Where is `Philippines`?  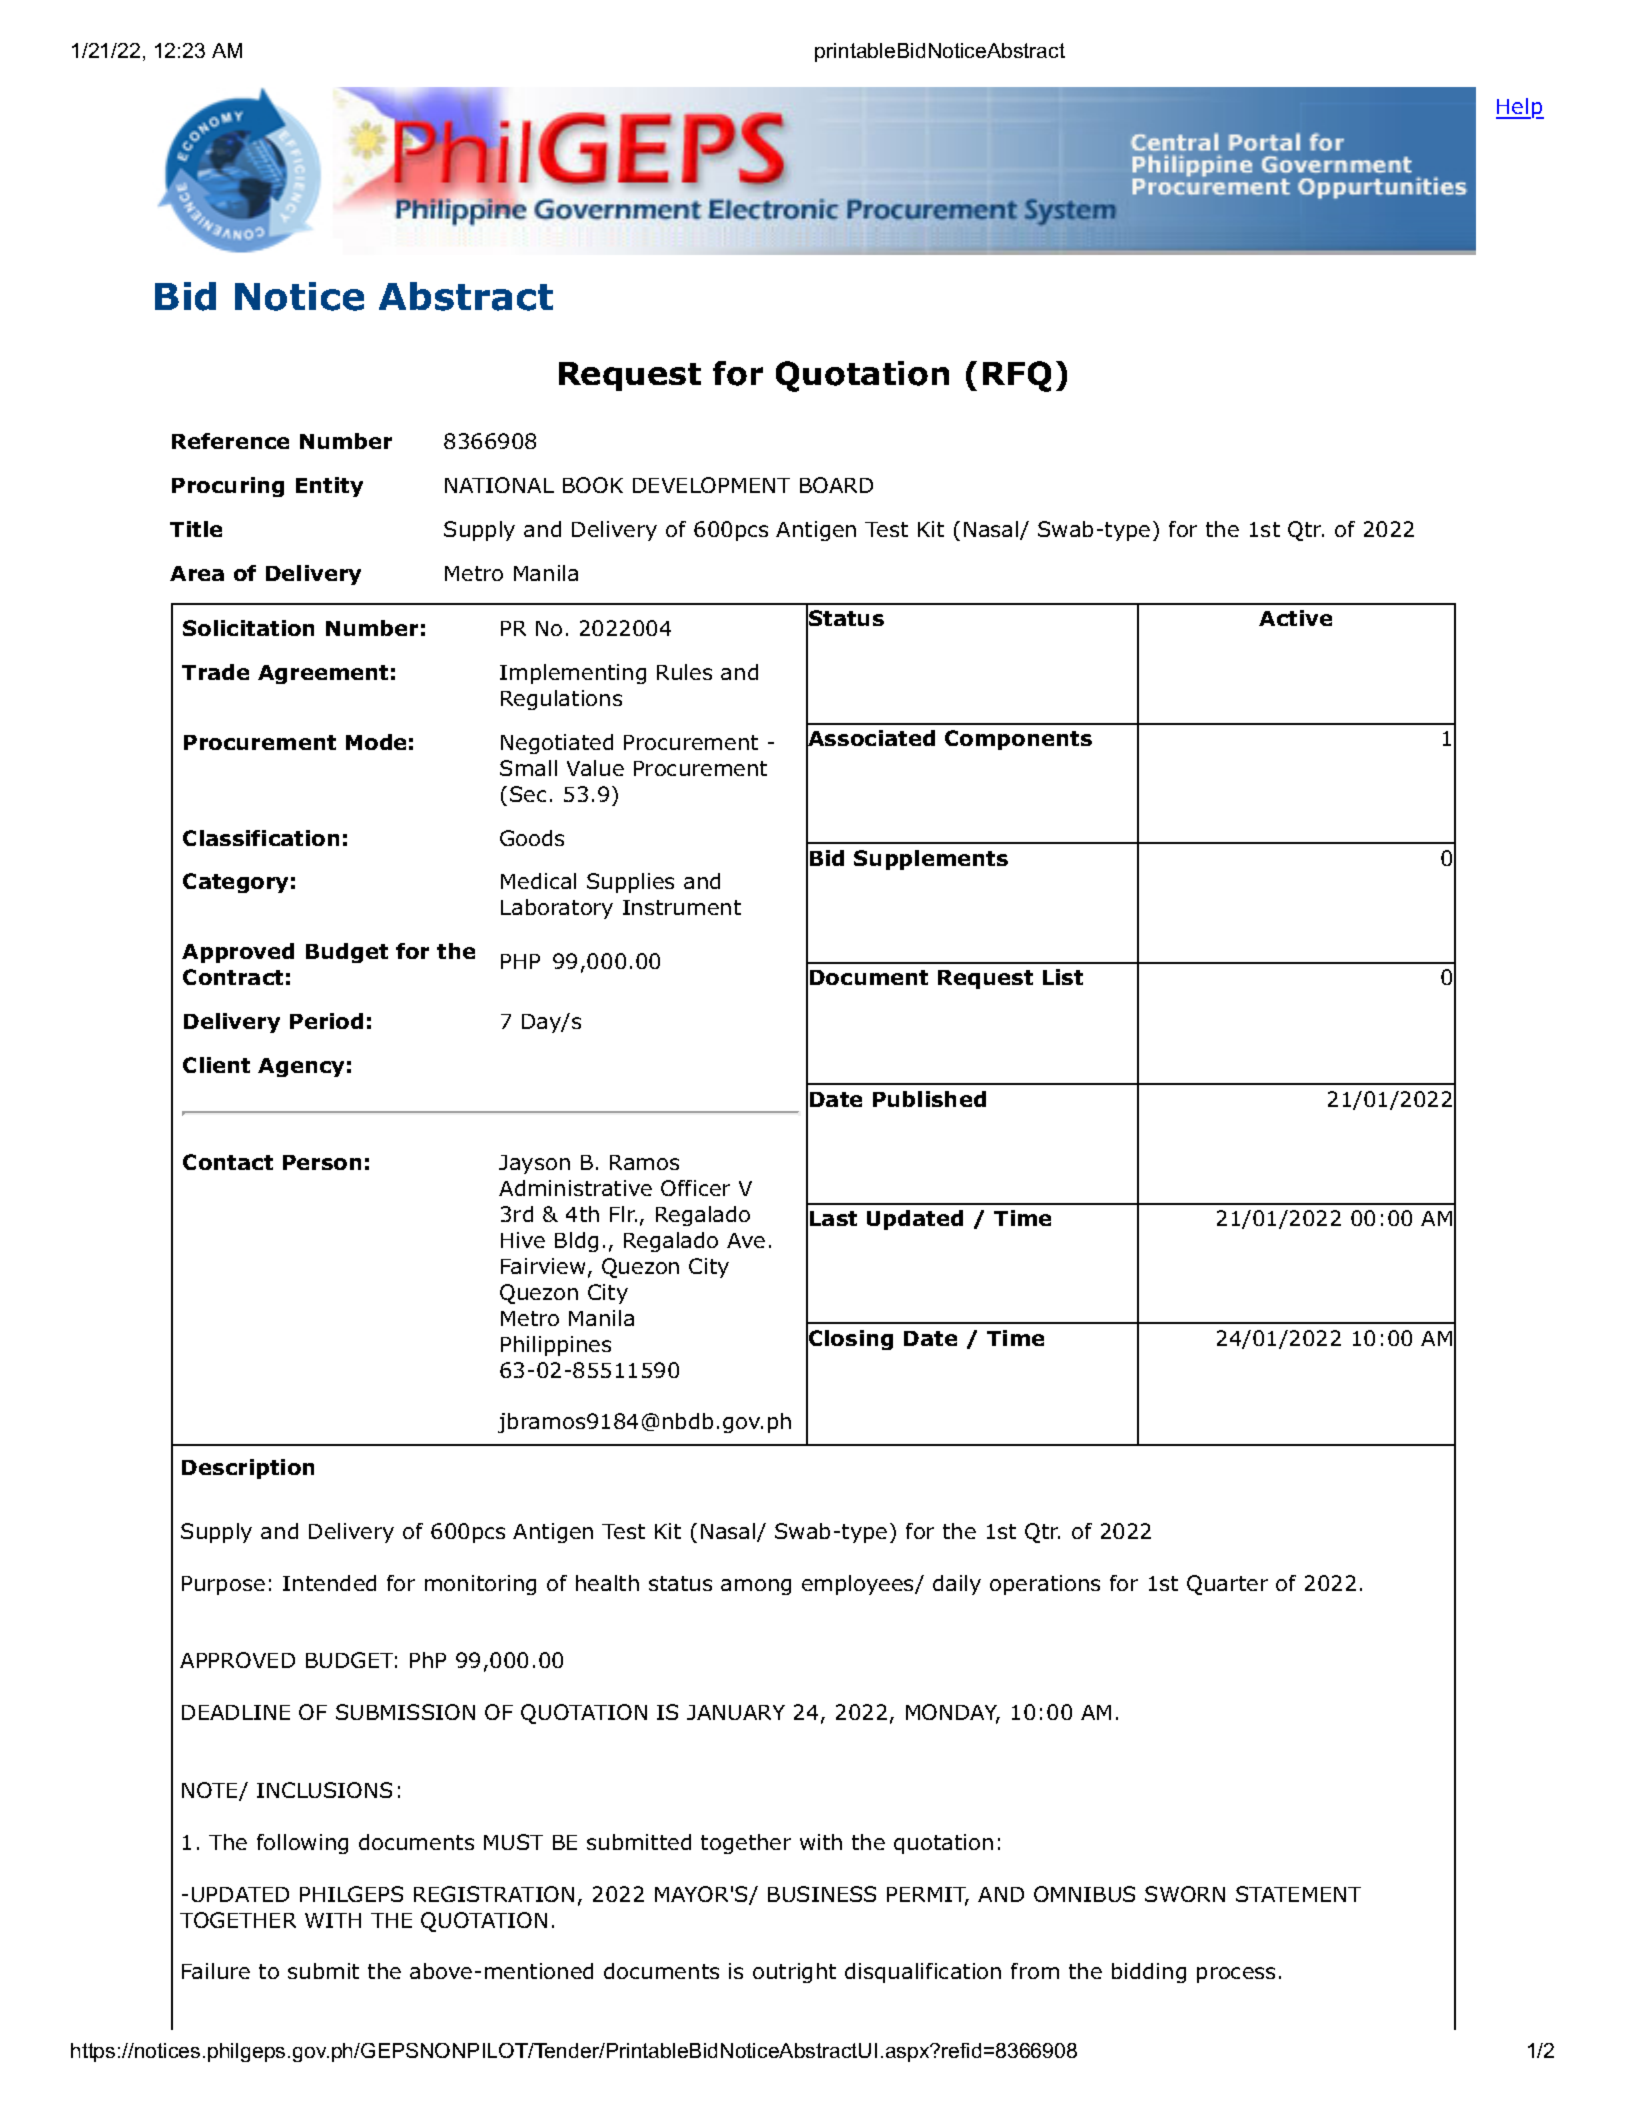
Philippines is located at coordinates (556, 1346).
